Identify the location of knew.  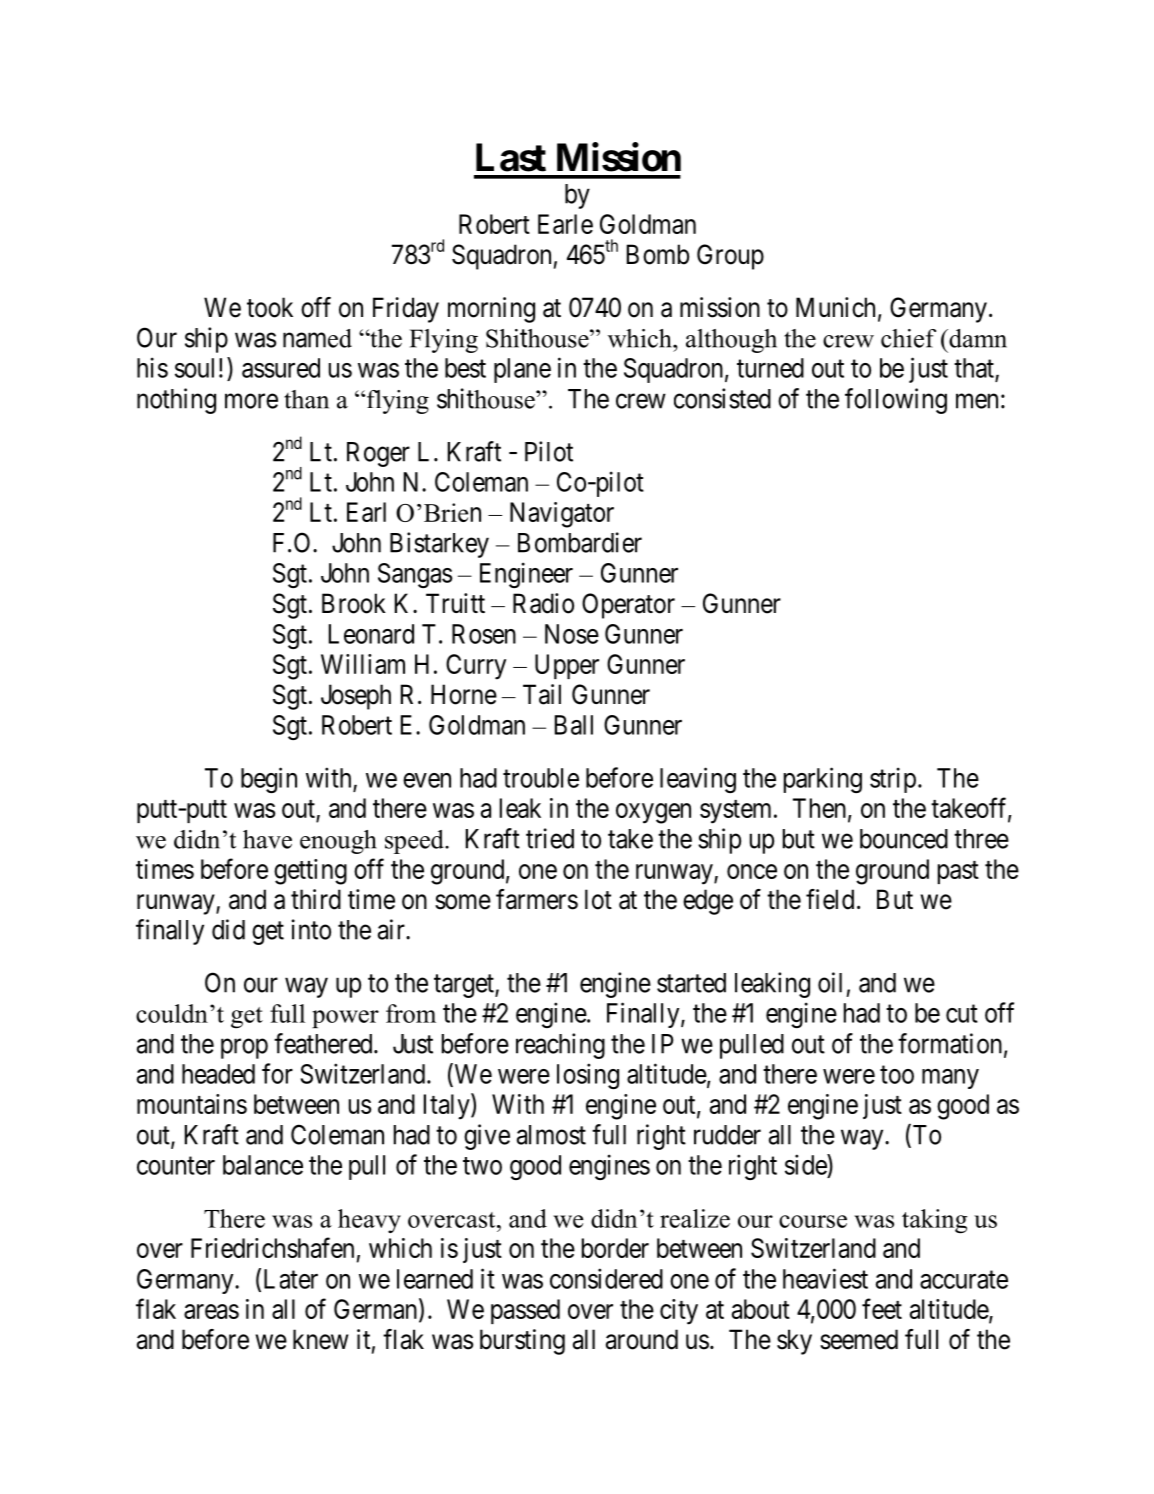
(320, 1339).
